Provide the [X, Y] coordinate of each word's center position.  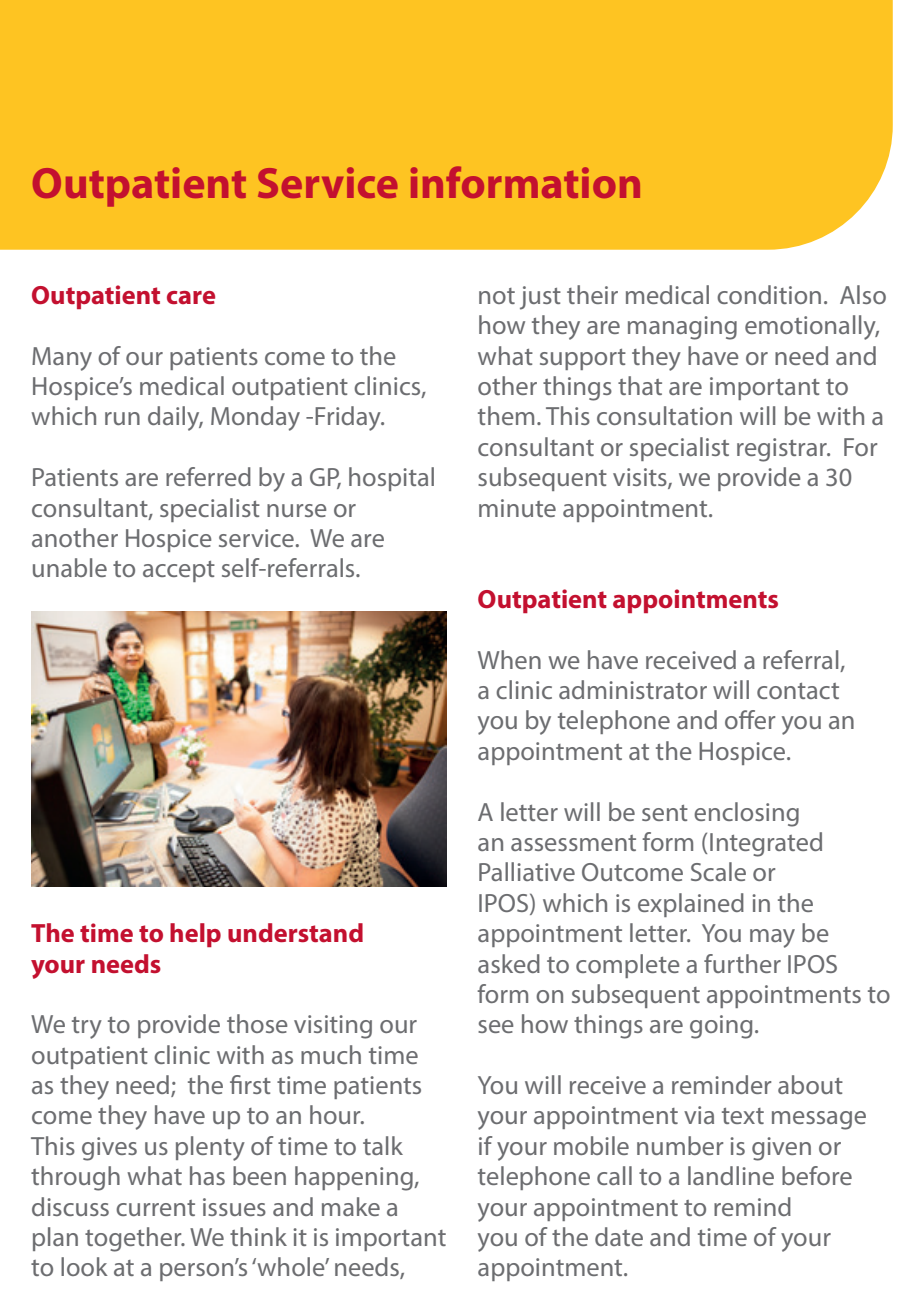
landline [731, 1175]
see [496, 1026]
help [195, 935]
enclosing [746, 814]
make [351, 1206]
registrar [783, 450]
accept [179, 571]
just [540, 298]
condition [769, 294]
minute [517, 508]
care [191, 297]
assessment [573, 843]
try [87, 1028]
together [134, 1239]
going [721, 1027]
